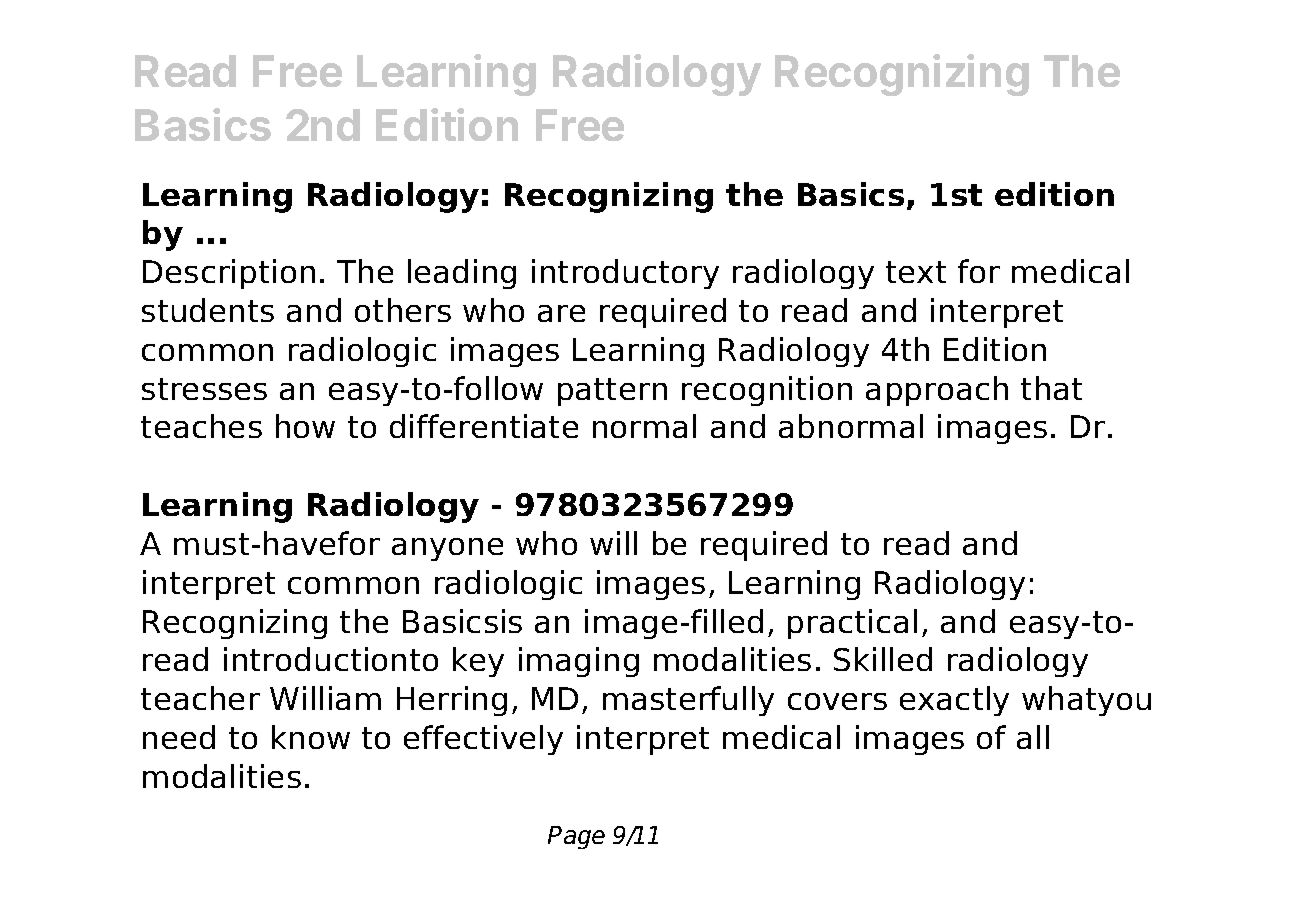 The width and height of the document is (1303, 924). I want to click on Skilled, so click(883, 659).
